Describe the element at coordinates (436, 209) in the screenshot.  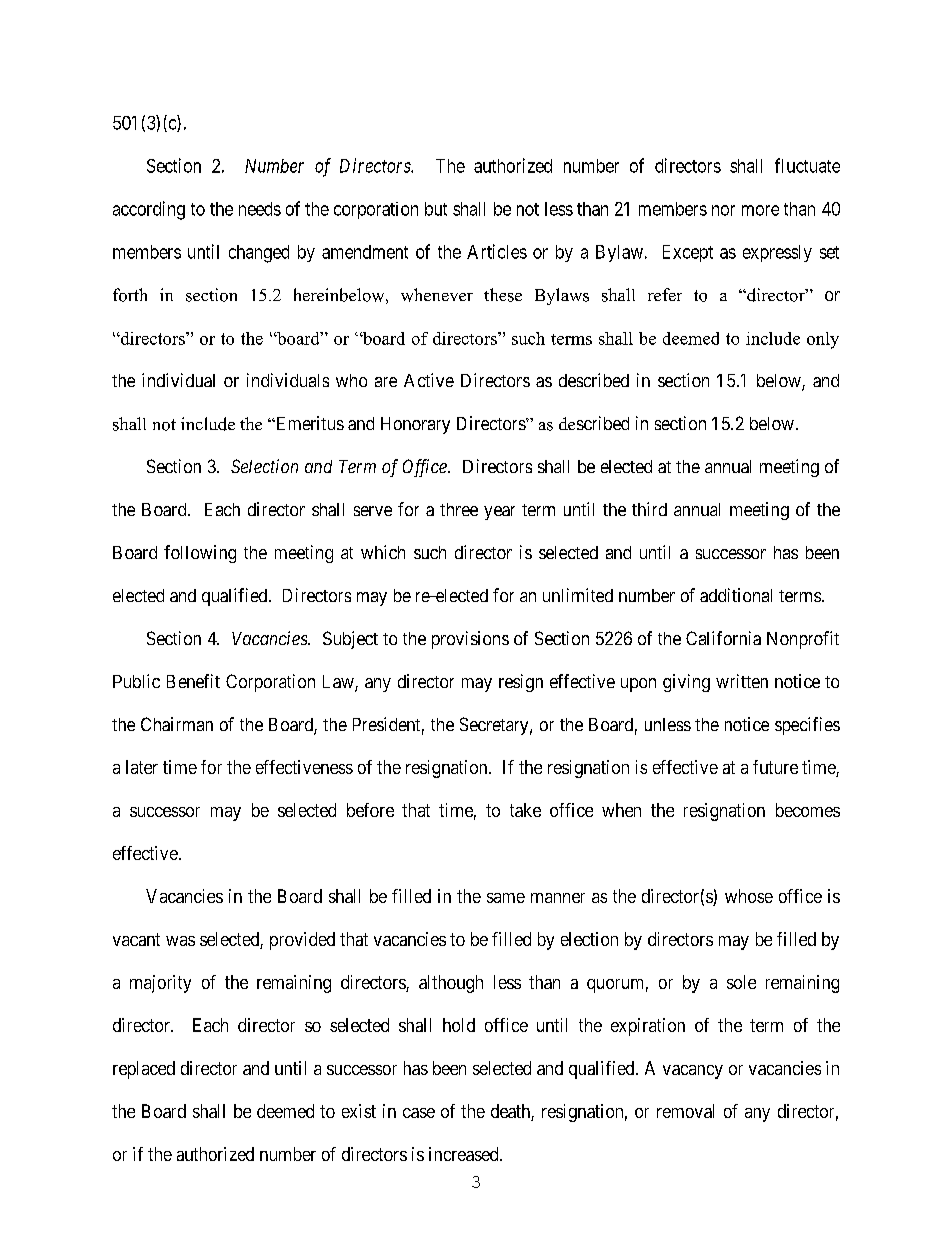
I see `but` at that location.
